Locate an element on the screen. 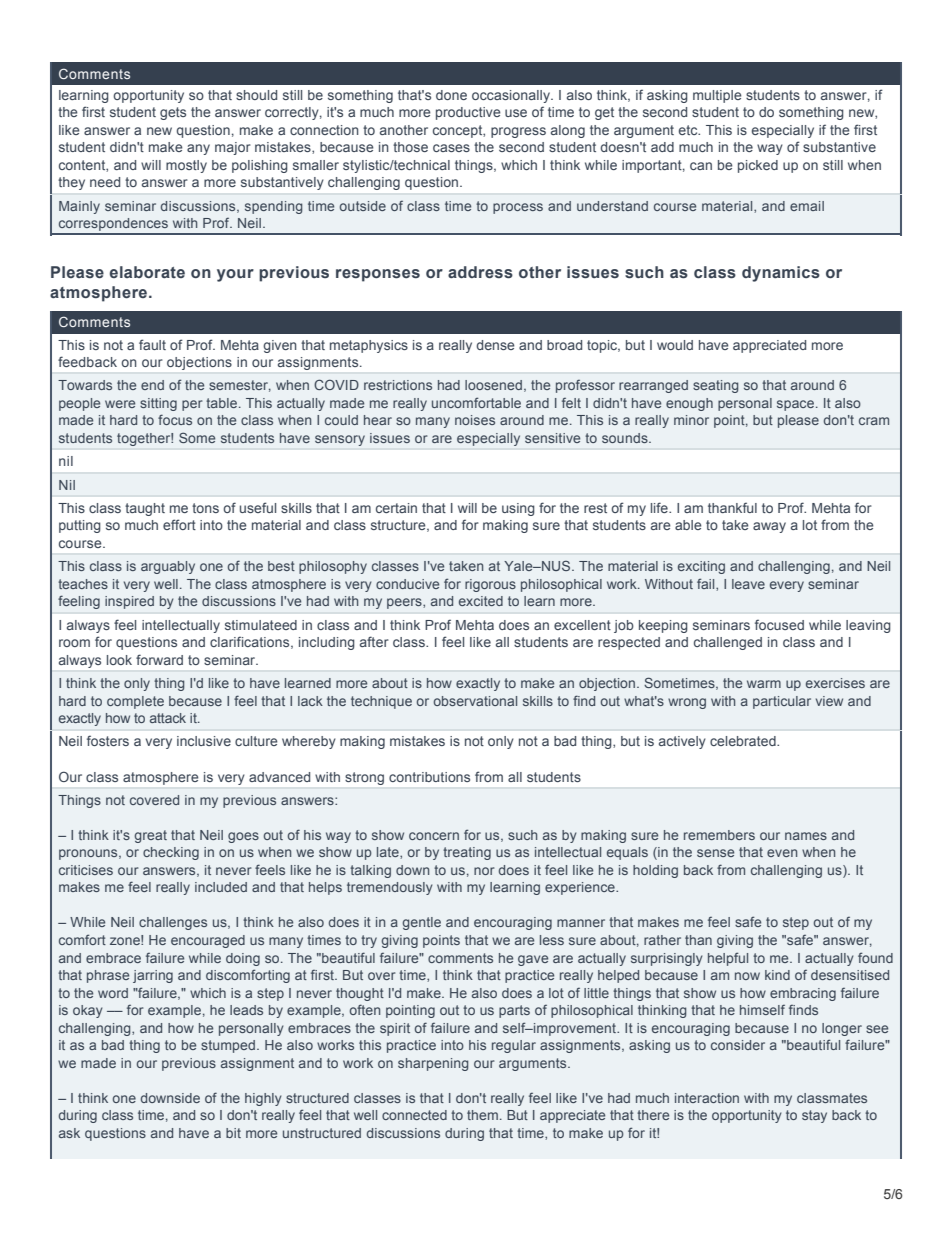  productive is located at coordinates (468, 113).
